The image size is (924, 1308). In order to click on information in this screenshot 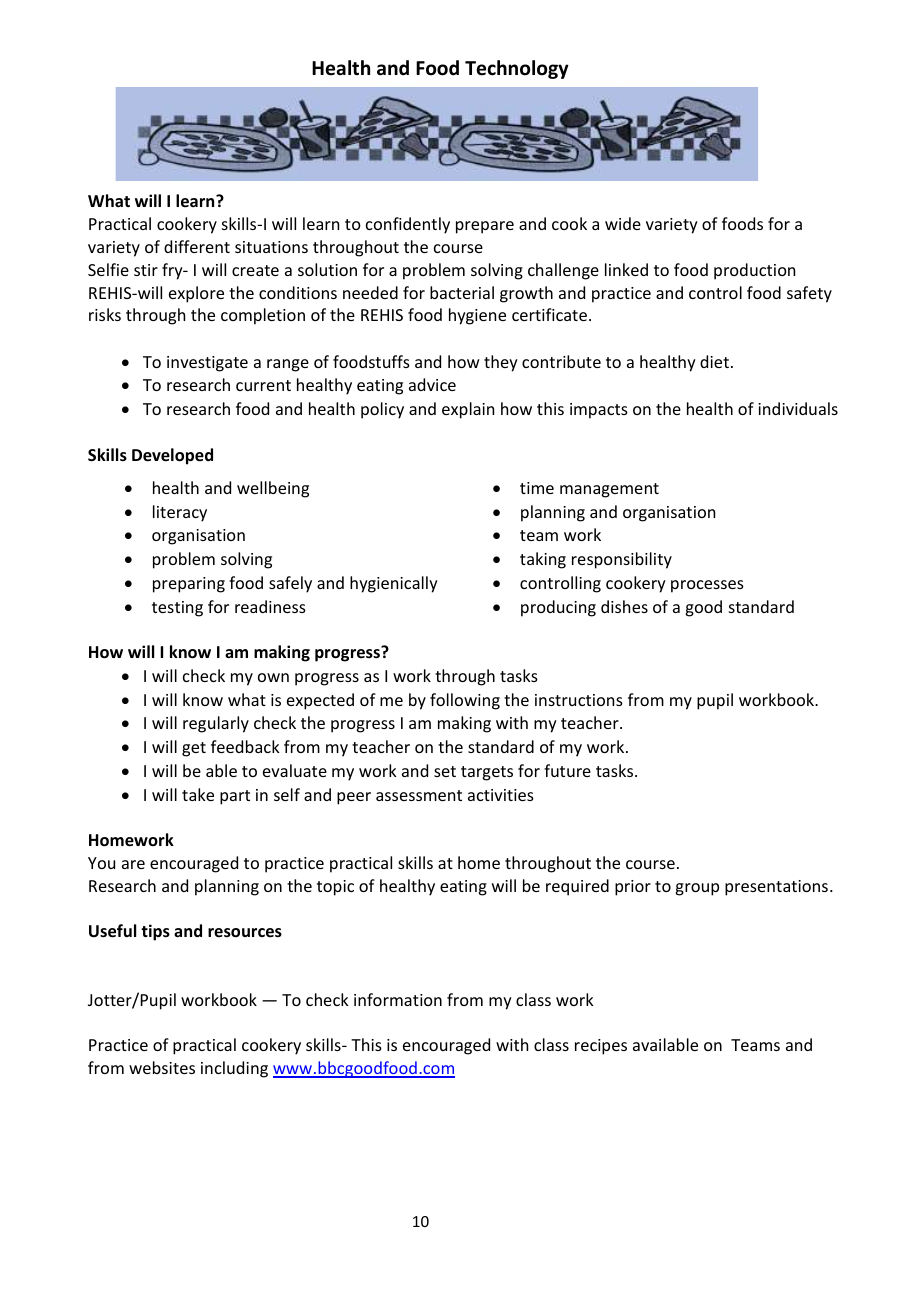, I will do `click(398, 999)`.
